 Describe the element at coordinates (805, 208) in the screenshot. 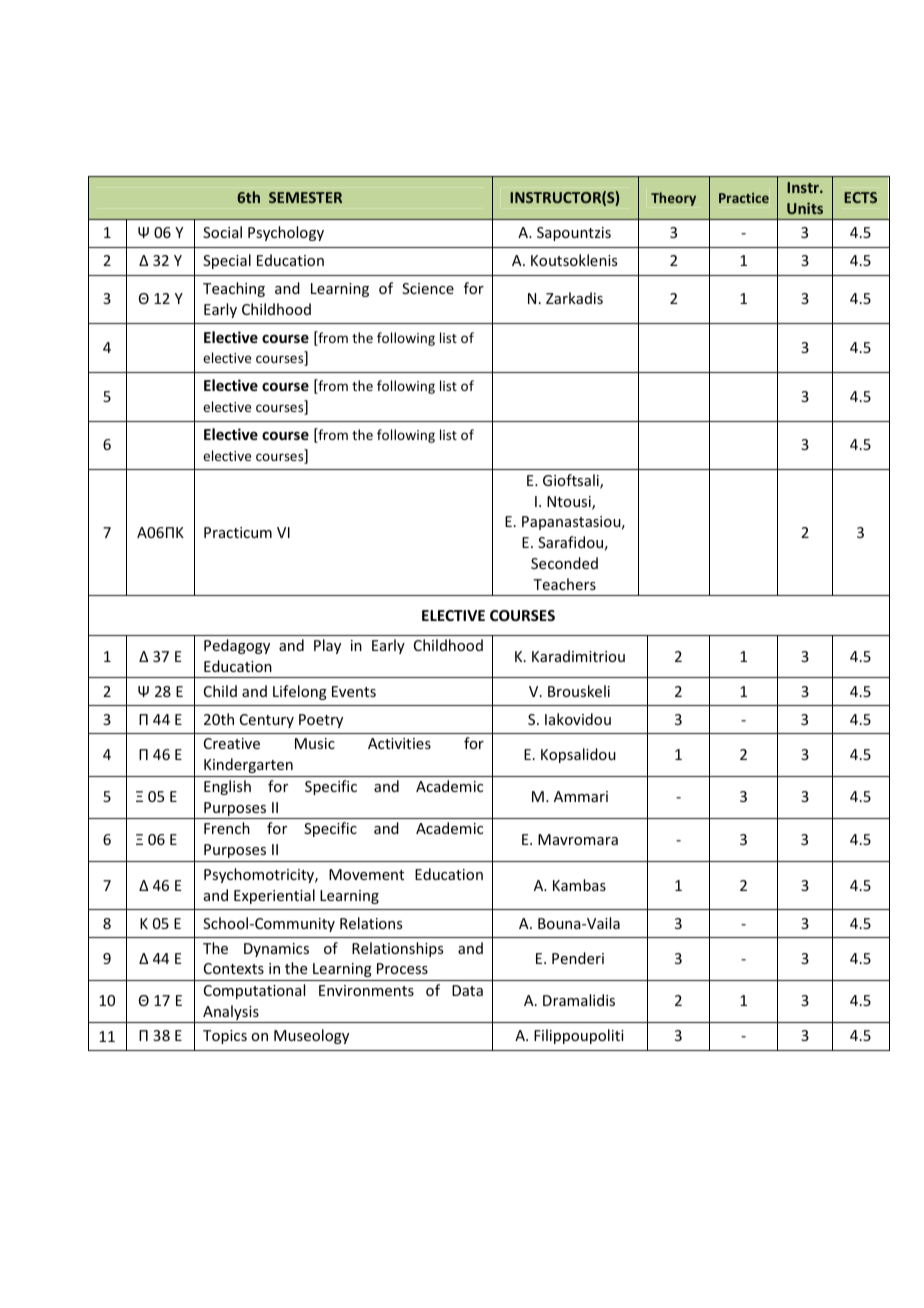

I see `Units` at that location.
